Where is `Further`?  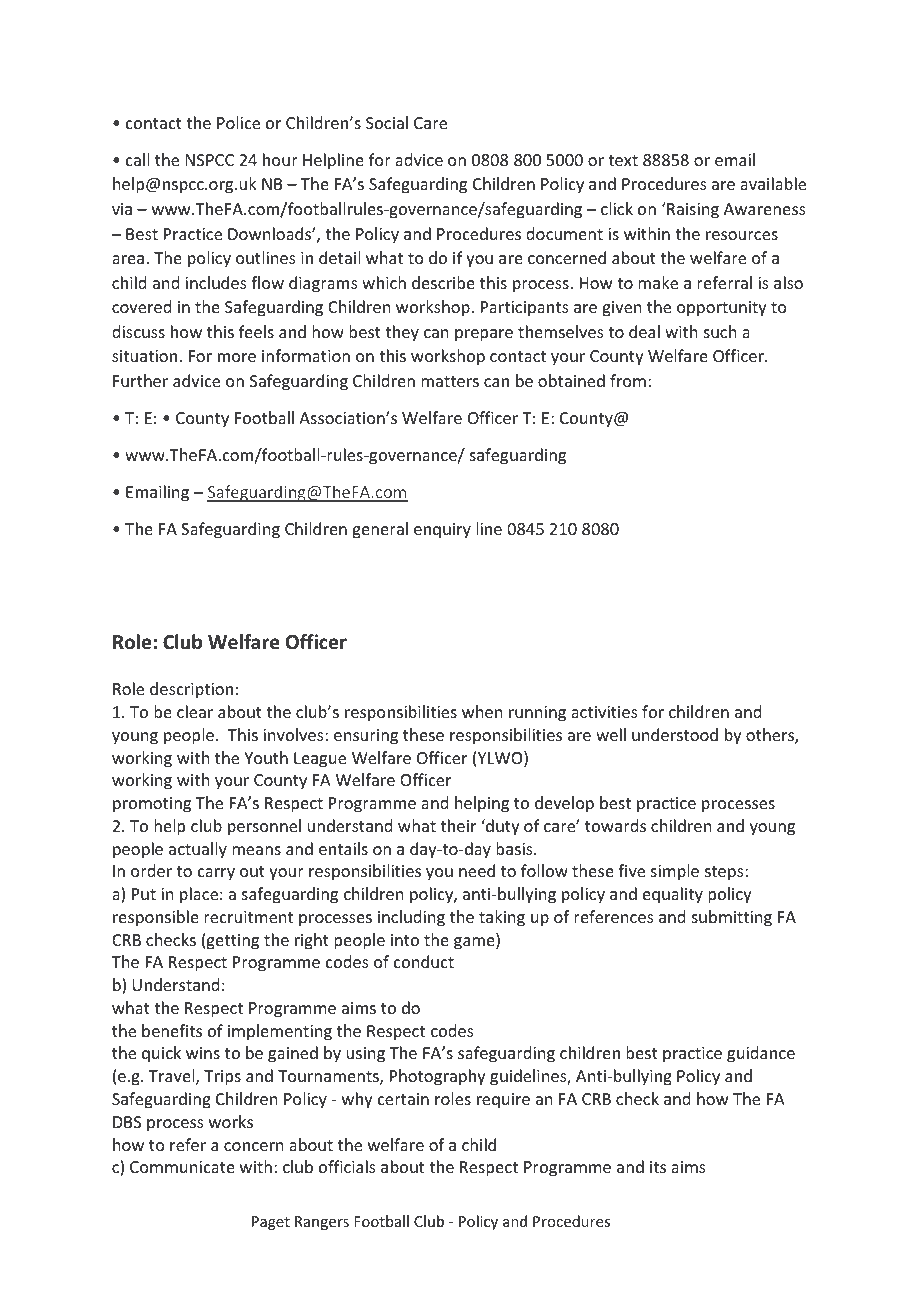
Further is located at coordinates (140, 380).
